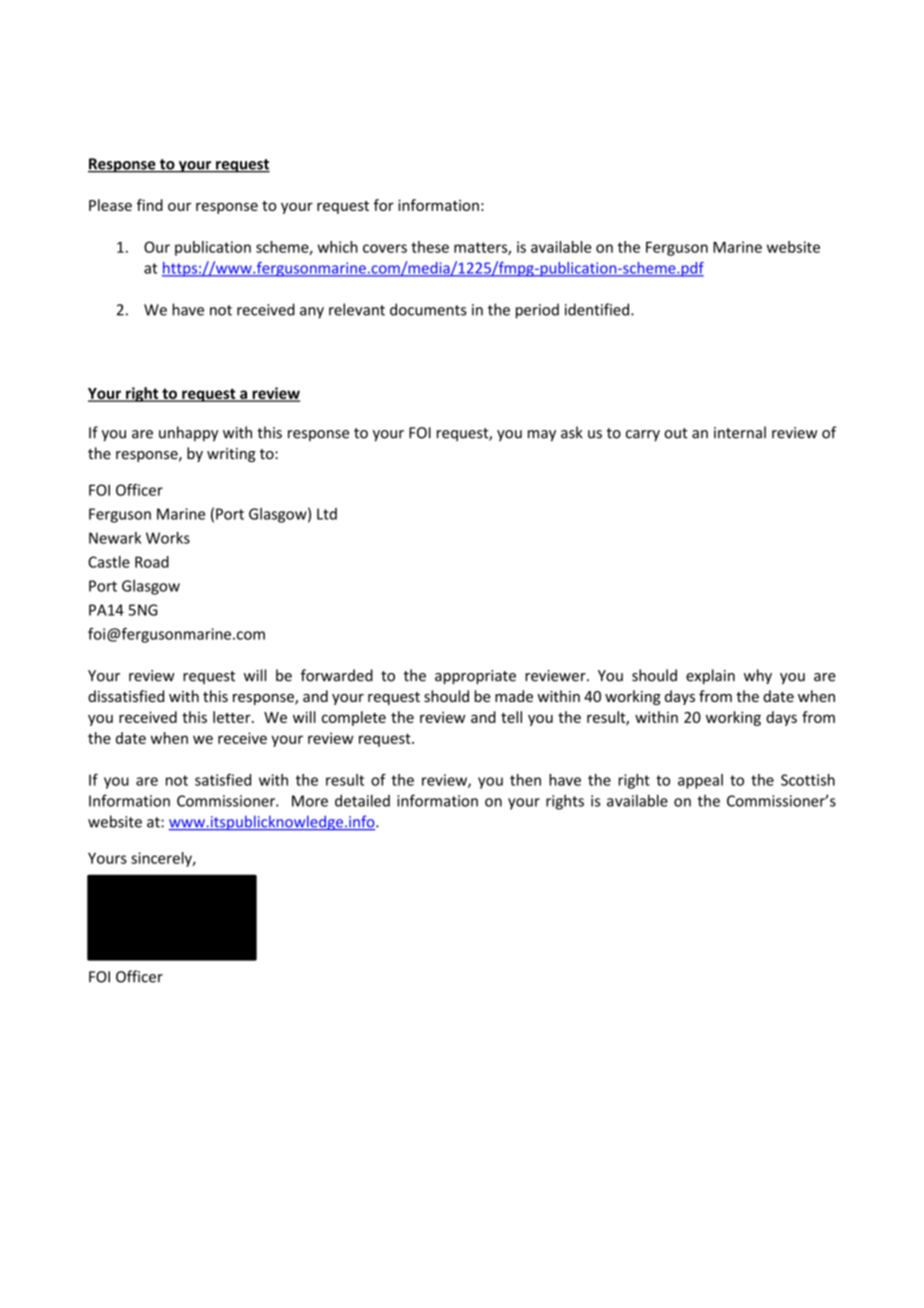 This image has width=924, height=1308. Describe the element at coordinates (597, 309) in the image. I see `identified` at that location.
